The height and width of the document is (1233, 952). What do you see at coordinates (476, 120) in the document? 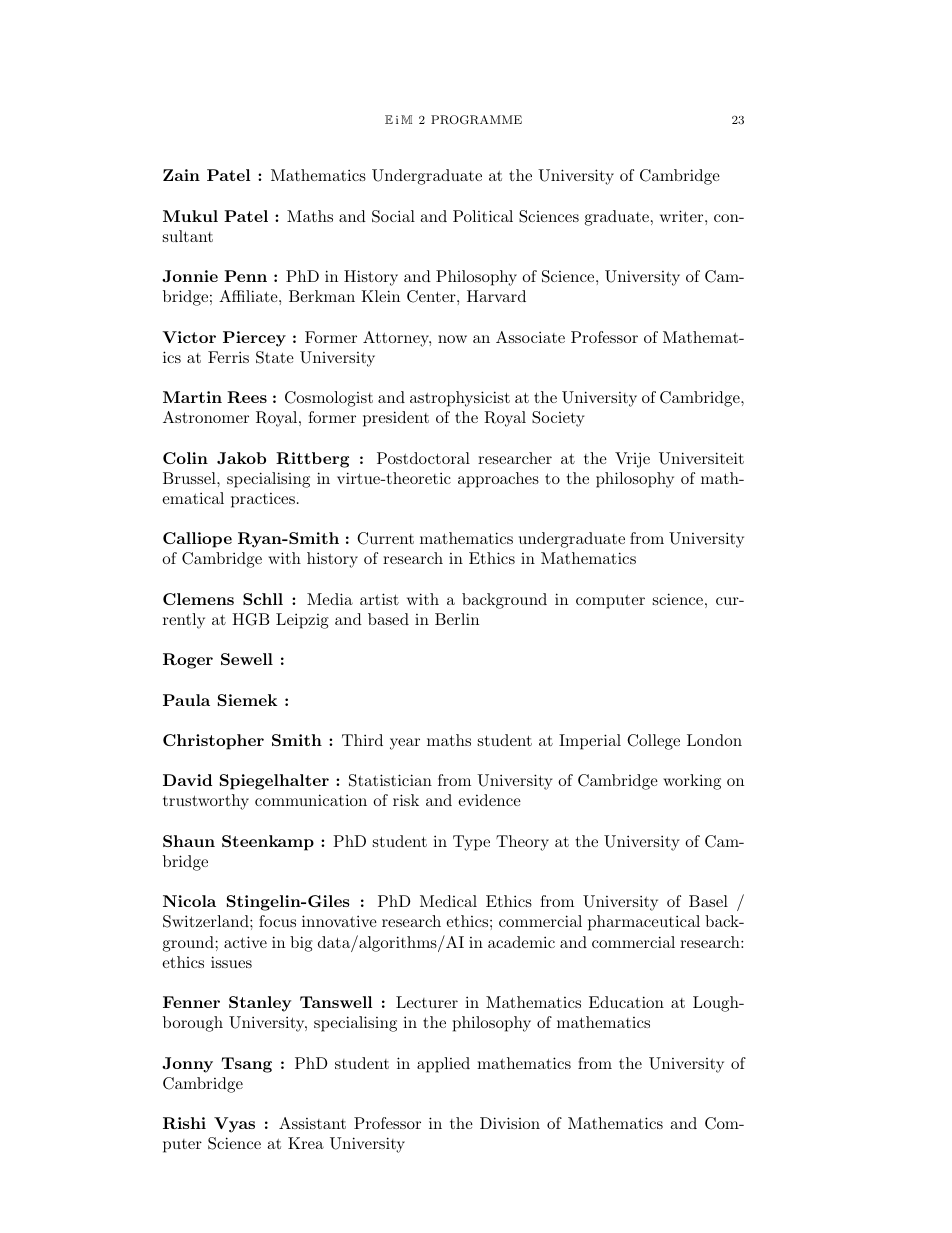
I see `PROGRAMME` at bounding box center [476, 120].
